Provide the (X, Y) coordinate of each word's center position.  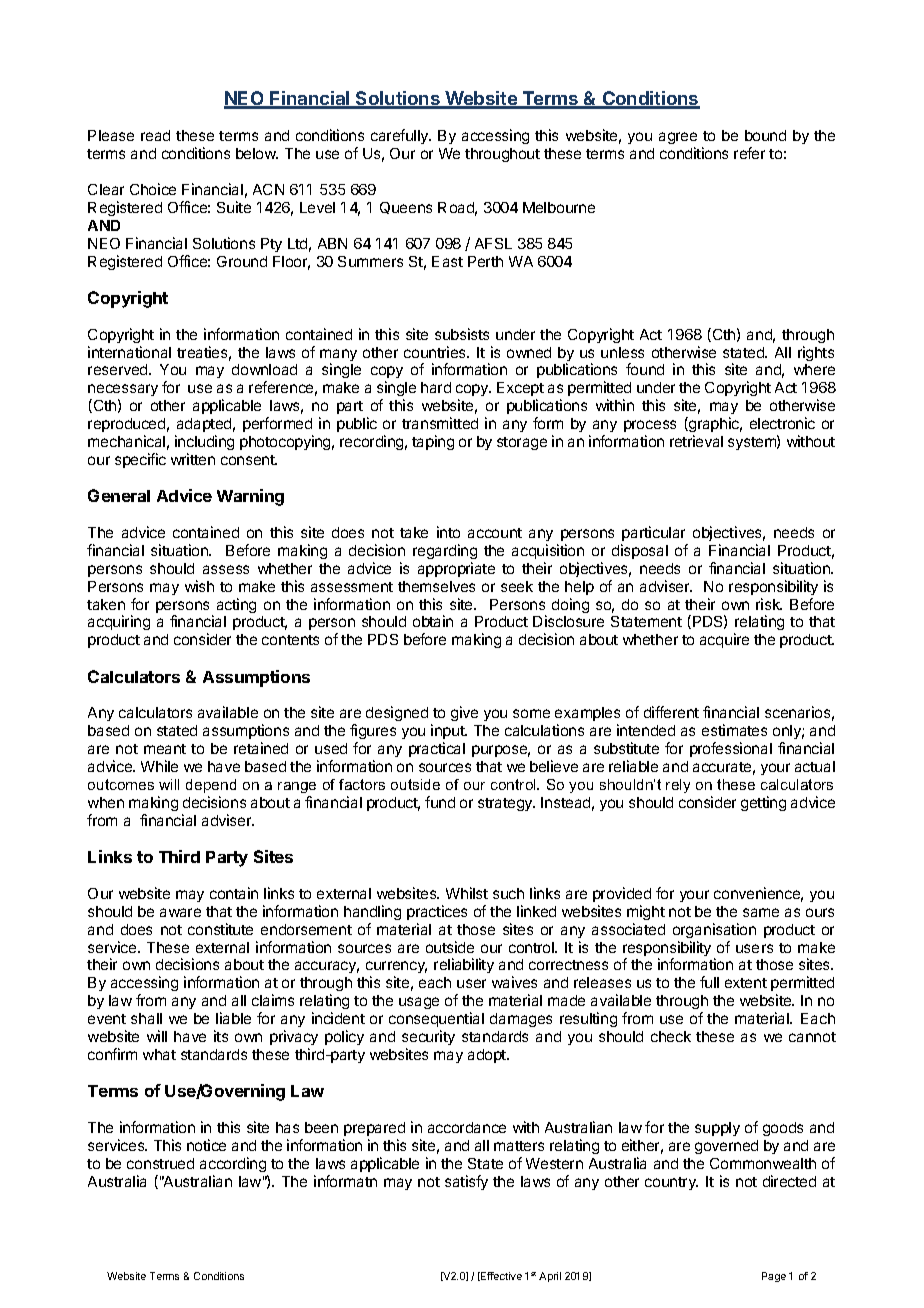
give (464, 713)
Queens (406, 208)
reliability (464, 965)
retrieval (696, 441)
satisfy (466, 1182)
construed (160, 1163)
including (204, 442)
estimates (734, 730)
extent (746, 983)
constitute (220, 929)
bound (765, 135)
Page (774, 1277)
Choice (153, 189)
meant (165, 749)
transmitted (440, 423)
